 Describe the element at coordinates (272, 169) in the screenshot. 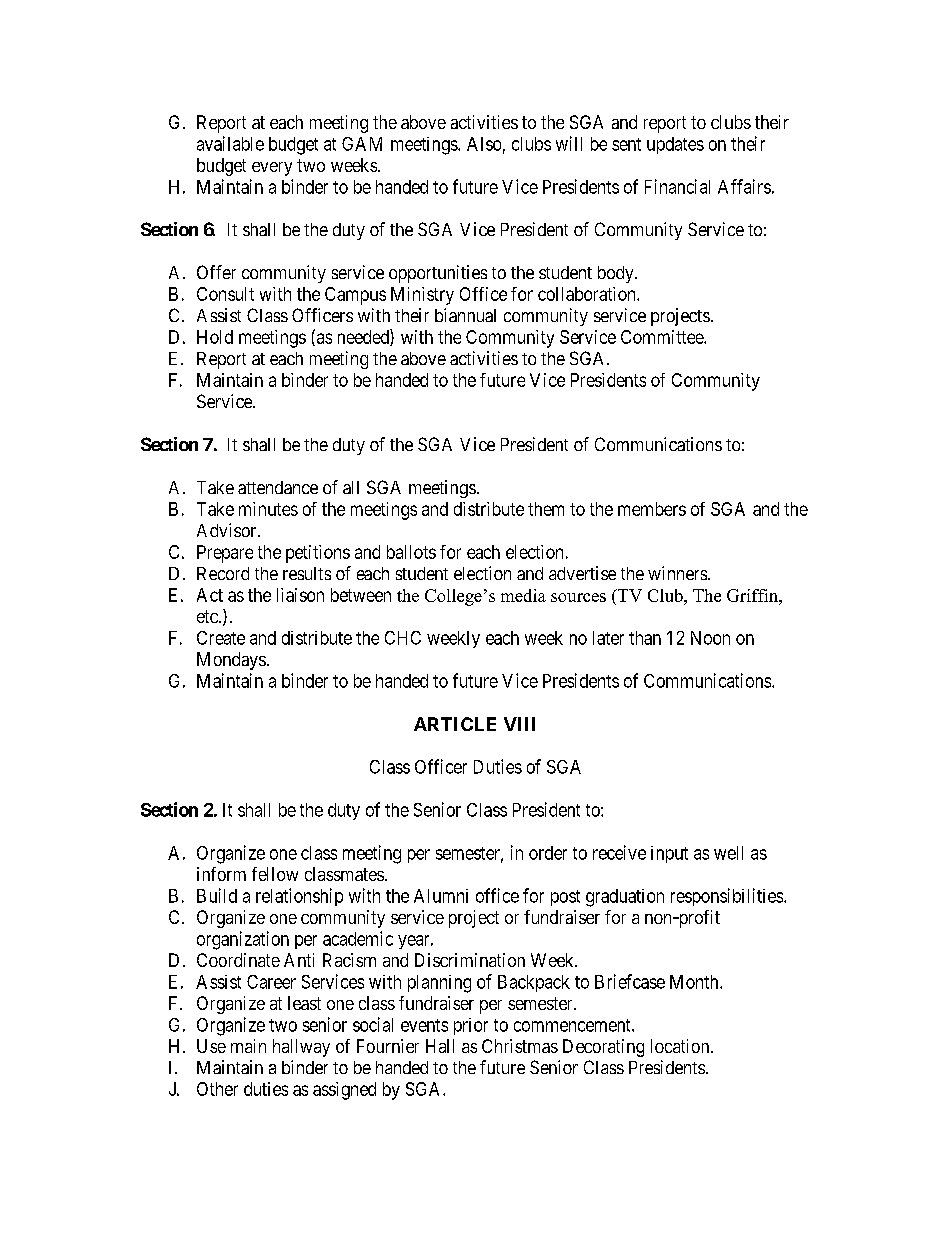

I see `every` at that location.
